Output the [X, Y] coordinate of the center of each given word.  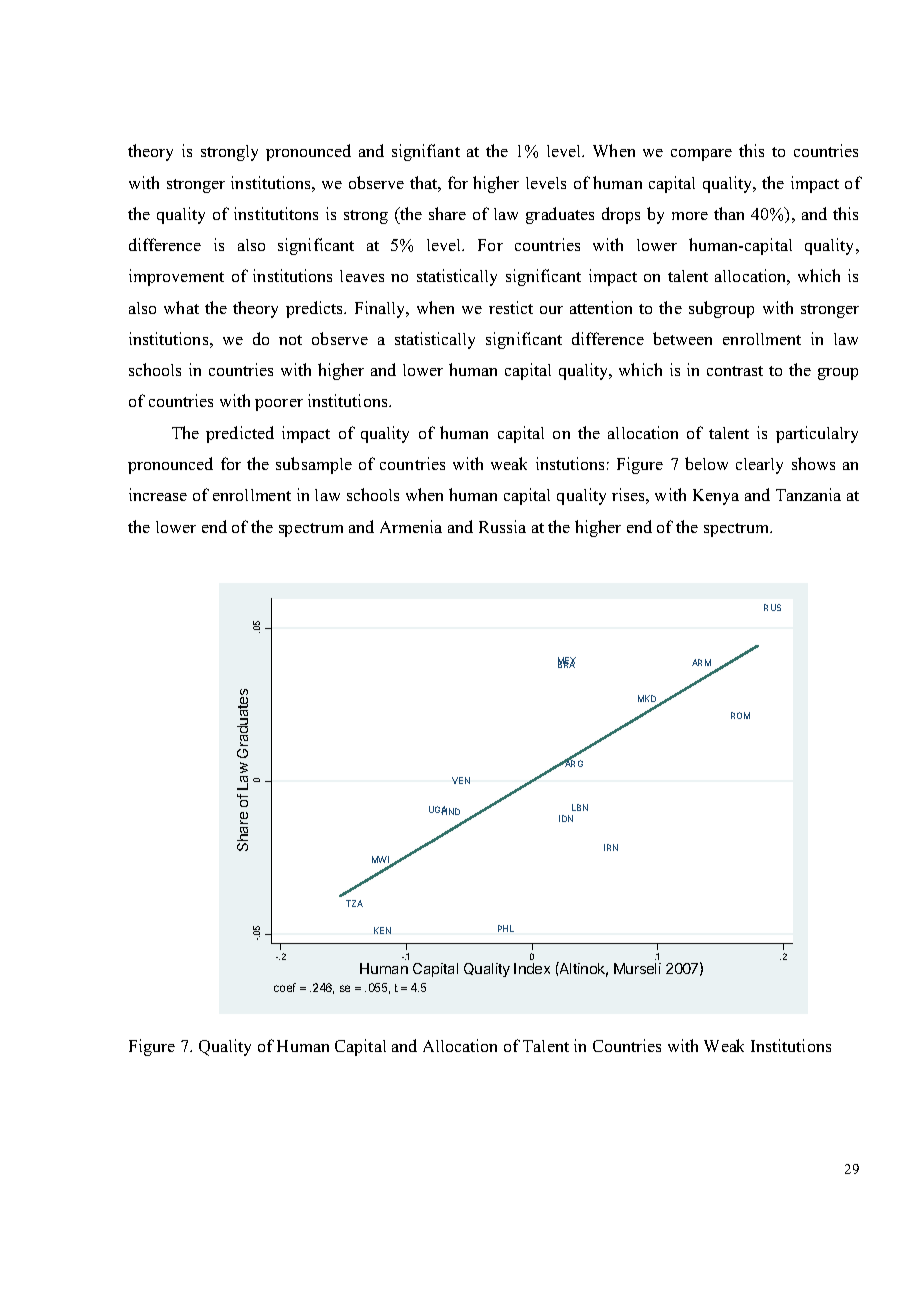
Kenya [716, 497]
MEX [567, 662]
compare [701, 155]
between [682, 338]
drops [621, 215]
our [551, 310]
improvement [176, 277]
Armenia [411, 526]
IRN [611, 847]
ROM [740, 715]
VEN [461, 780]
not [290, 340]
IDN [566, 818]
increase [158, 494]
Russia [502, 526]
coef [285, 987]
